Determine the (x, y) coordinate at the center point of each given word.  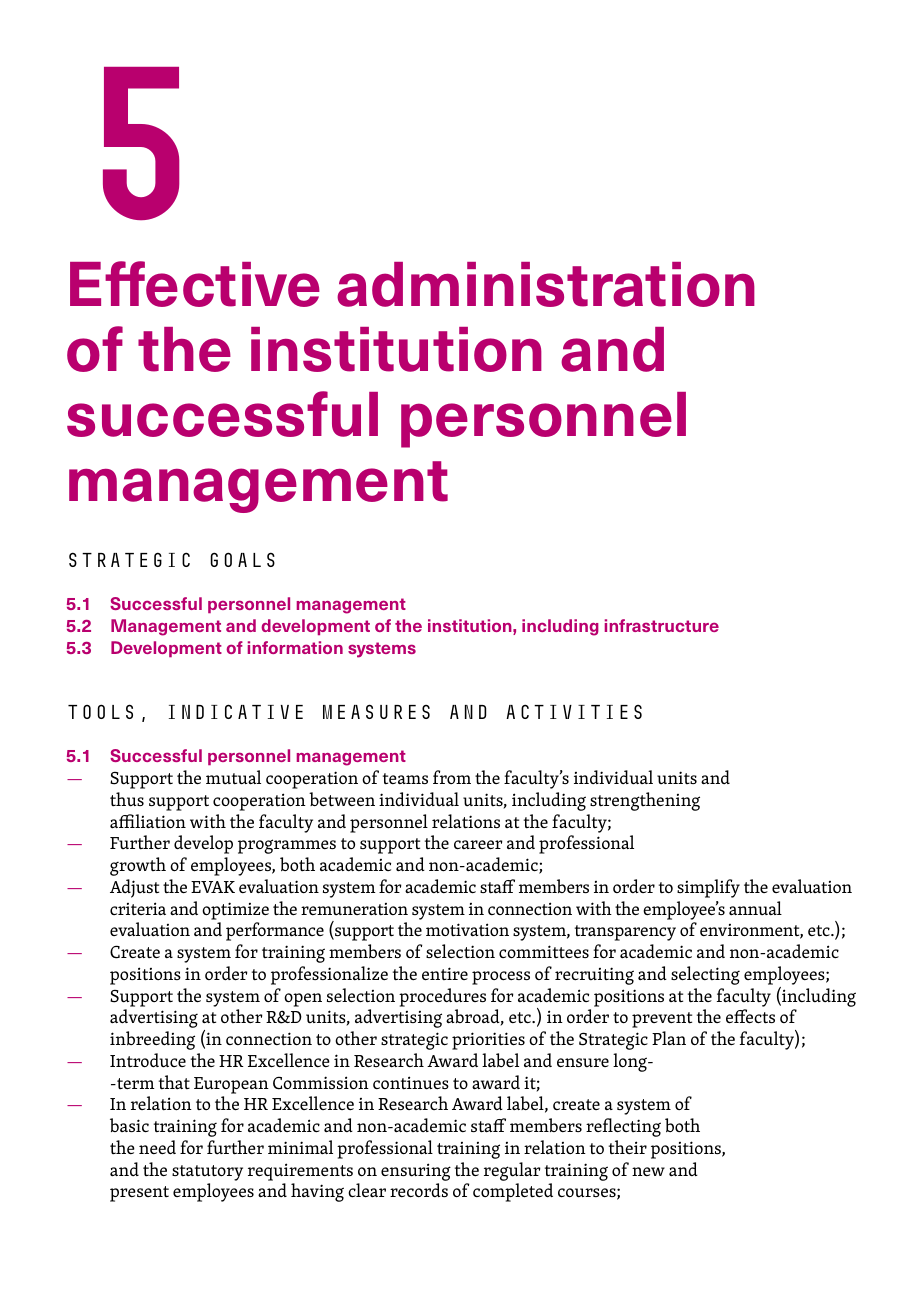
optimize (235, 911)
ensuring (416, 1172)
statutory (207, 1173)
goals (242, 559)
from (452, 777)
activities (574, 711)
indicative (236, 711)
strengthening (645, 801)
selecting (705, 975)
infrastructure (662, 625)
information (295, 647)
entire (445, 974)
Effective (195, 284)
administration (546, 284)
